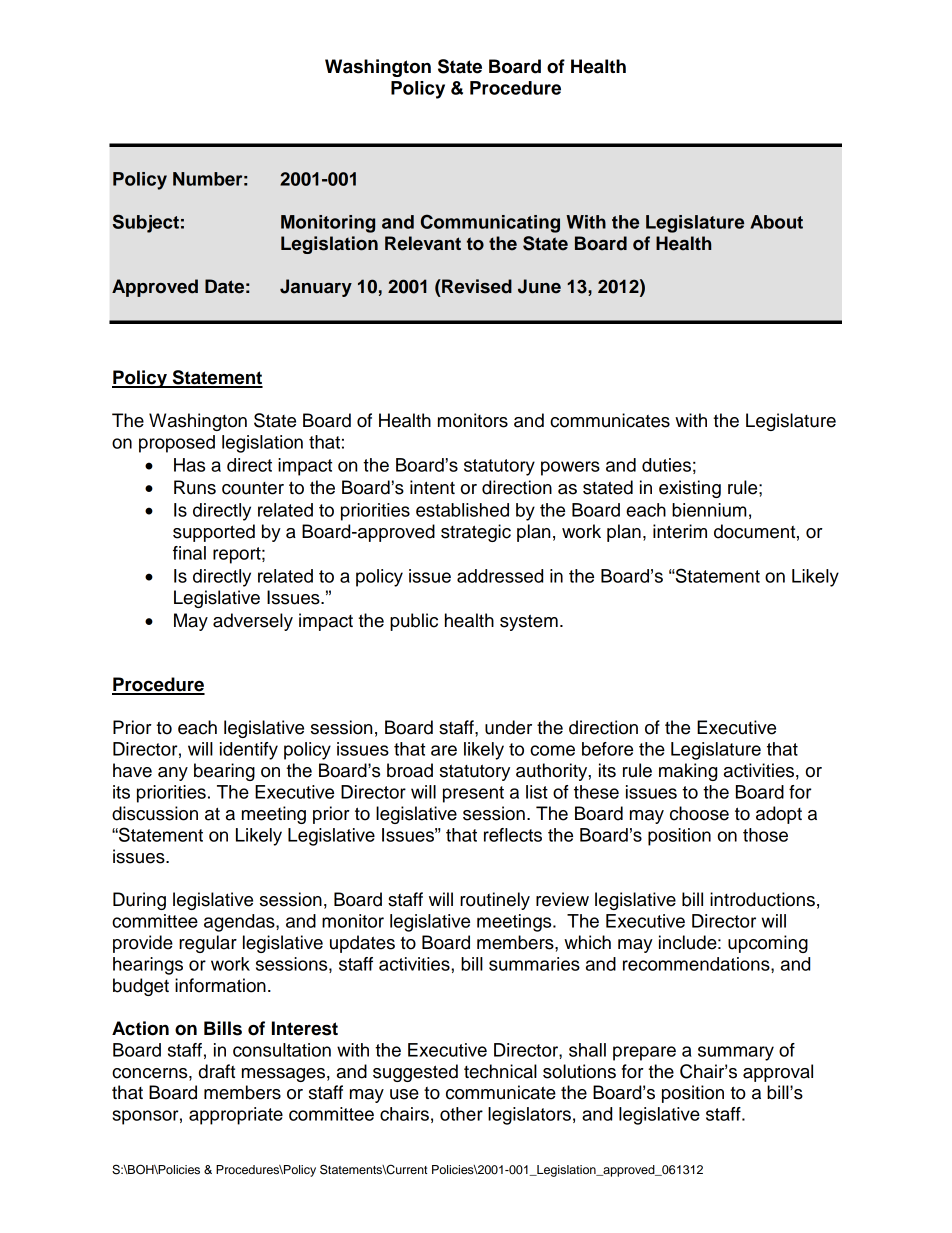  What do you see at coordinates (607, 749) in the screenshot?
I see `before` at bounding box center [607, 749].
